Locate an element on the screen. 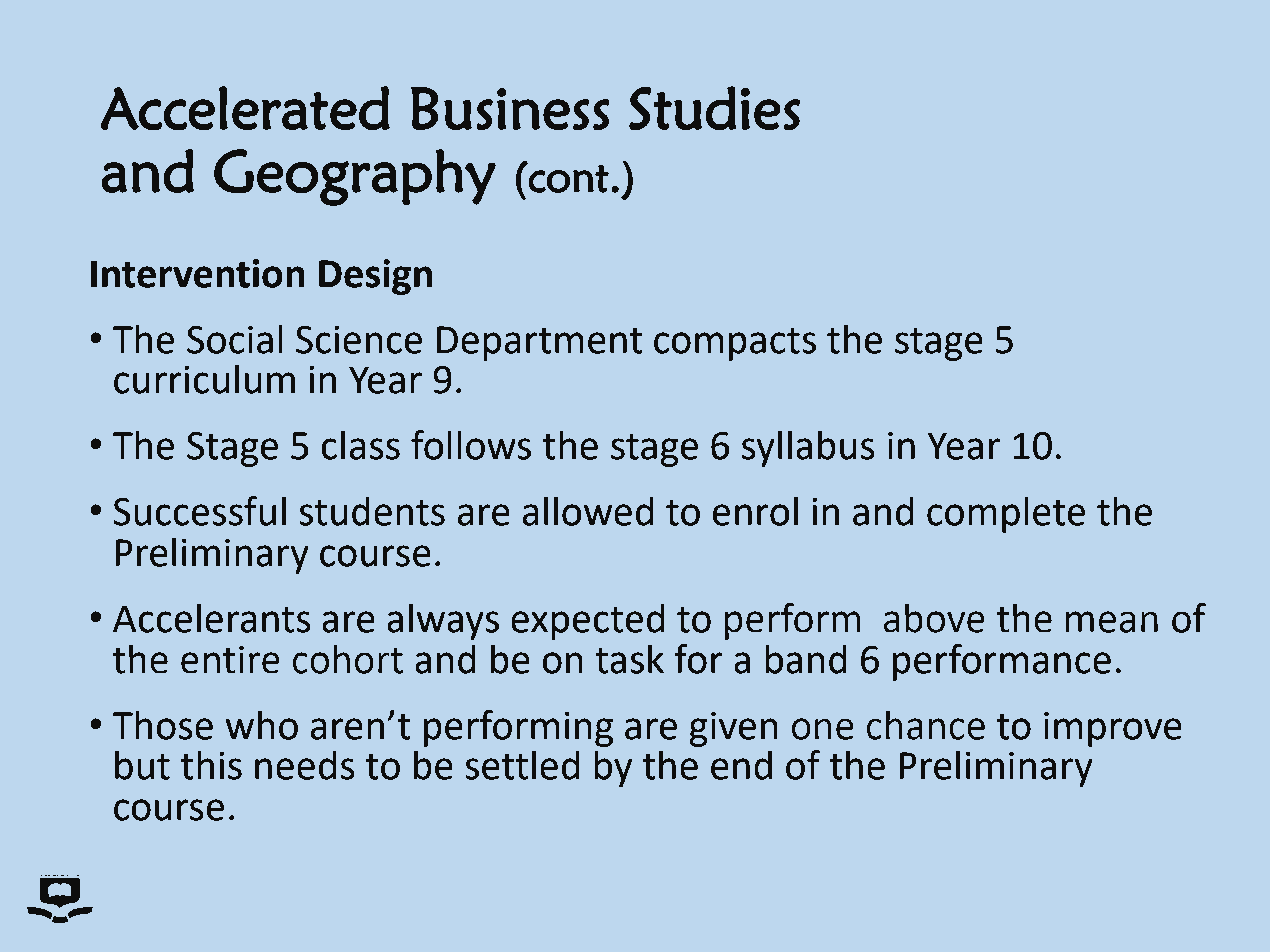 The width and height of the screenshot is (1270, 952). follows is located at coordinates (471, 445).
